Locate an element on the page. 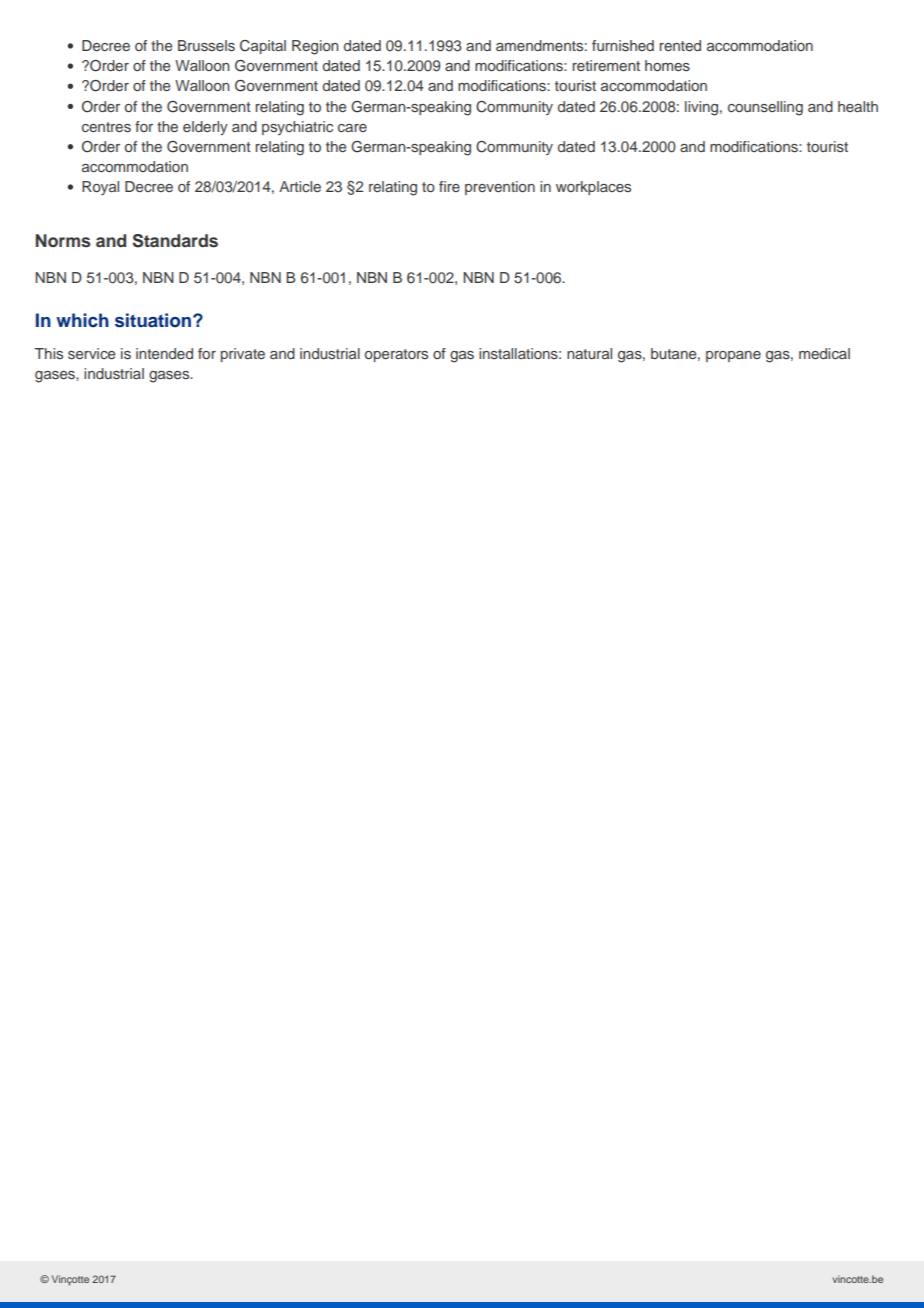 Image resolution: width=924 pixels, height=1308 pixels. Royal is located at coordinates (100, 188).
